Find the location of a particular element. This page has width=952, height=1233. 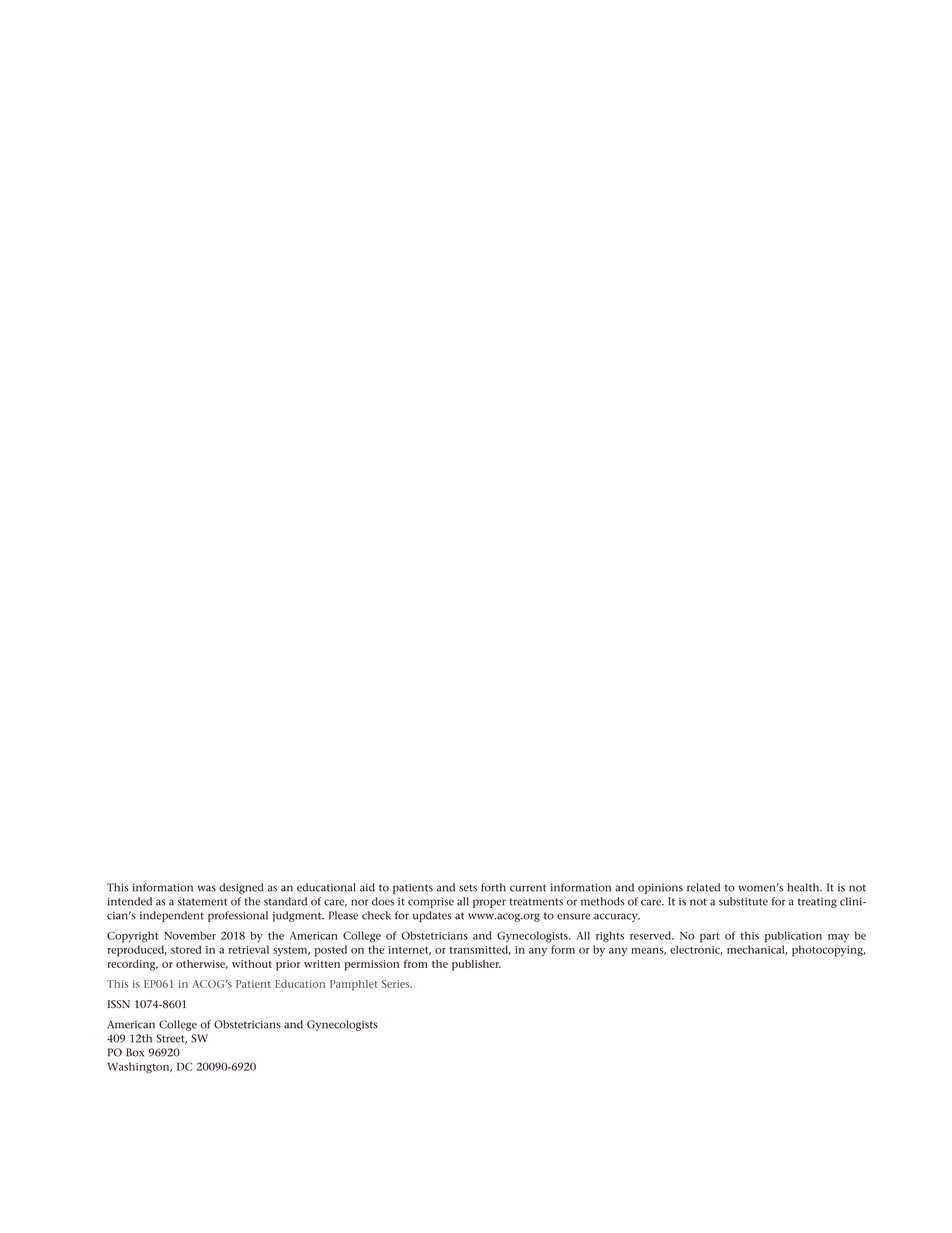

sets is located at coordinates (468, 888).
